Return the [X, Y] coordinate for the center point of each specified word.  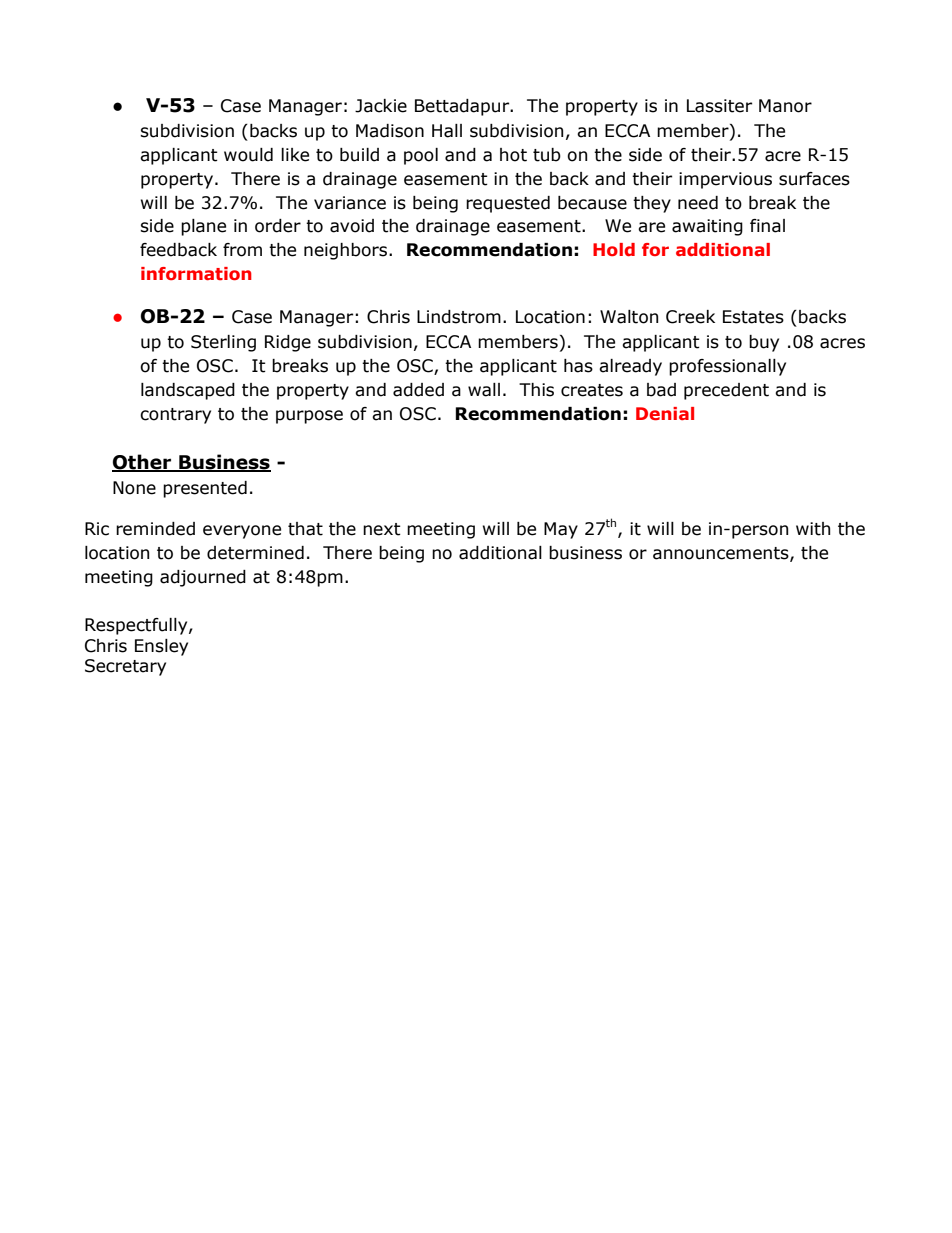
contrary [175, 416]
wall [484, 390]
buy [764, 343]
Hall [447, 131]
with [813, 529]
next [382, 529]
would [248, 155]
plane [203, 227]
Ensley [161, 647]
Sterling [223, 343]
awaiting [707, 227]
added [418, 390]
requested [508, 204]
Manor [785, 106]
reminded [155, 529]
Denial [665, 413]
